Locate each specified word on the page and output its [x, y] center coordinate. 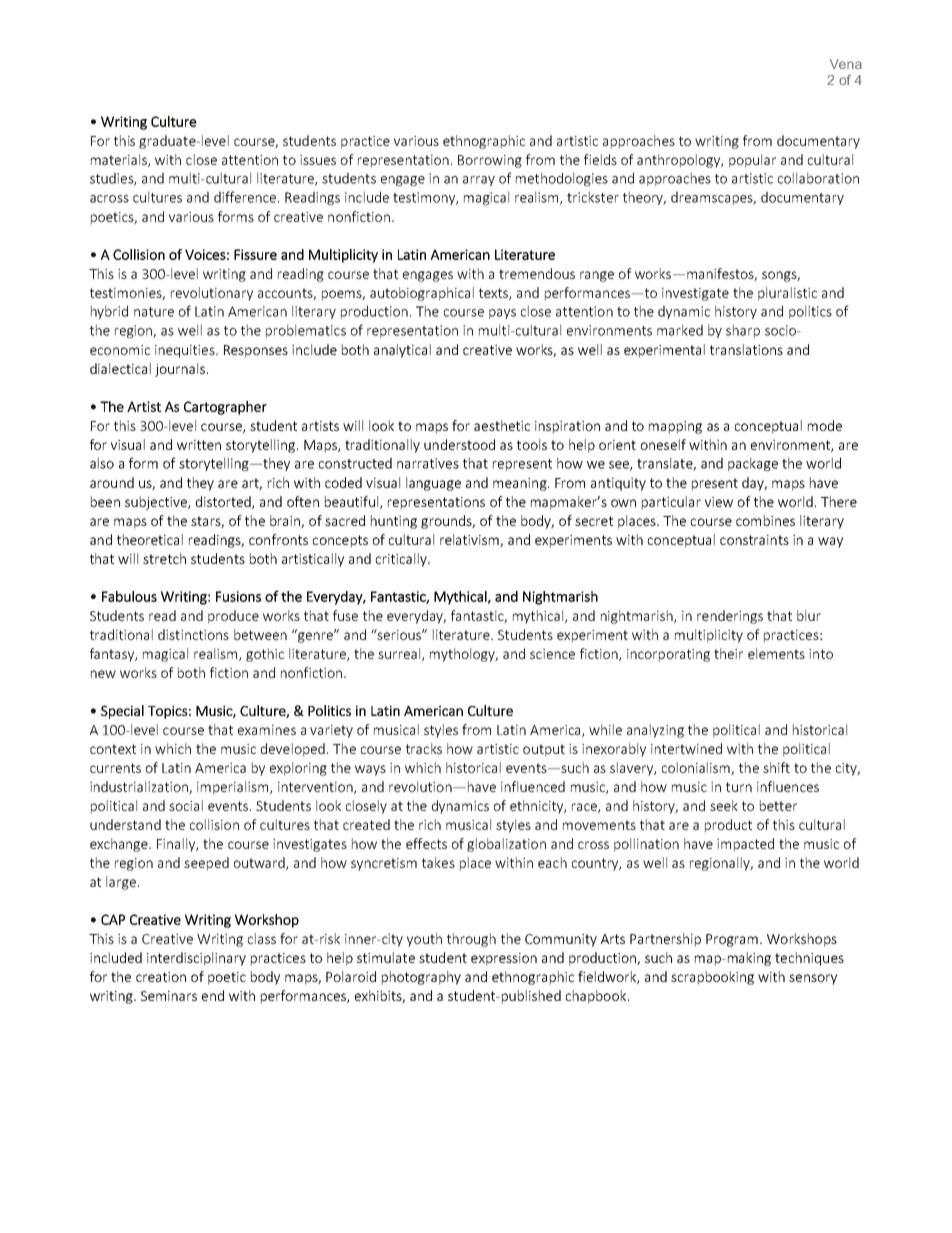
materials [120, 160]
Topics [168, 712]
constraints [754, 540]
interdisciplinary [196, 959]
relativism [470, 540]
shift [776, 767]
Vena [846, 64]
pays [502, 314]
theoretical [150, 539]
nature [154, 312]
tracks [424, 748]
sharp [743, 331]
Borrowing [490, 161]
